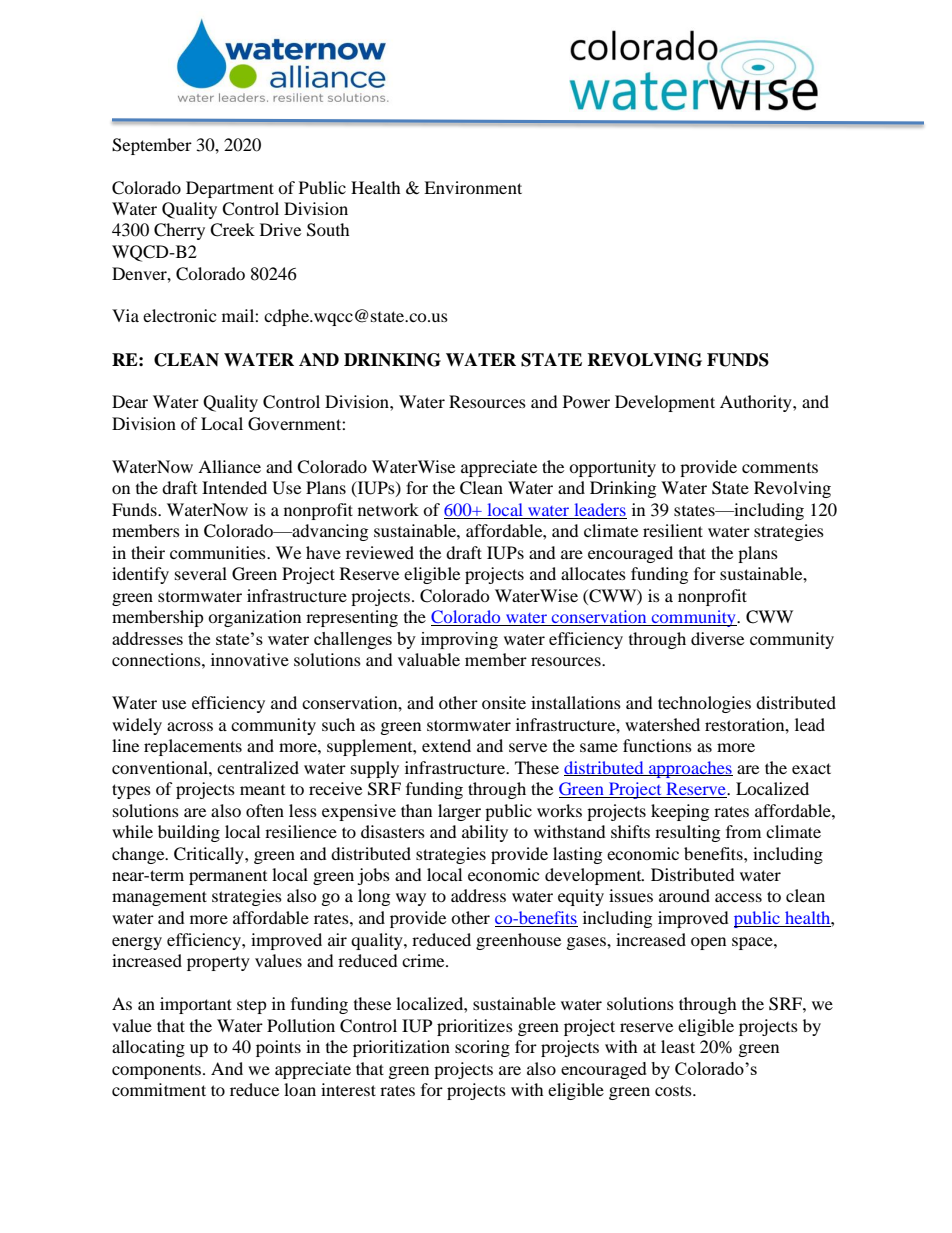 The image size is (952, 1233). Describe the element at coordinates (757, 403) in the screenshot. I see `Authority` at that location.
